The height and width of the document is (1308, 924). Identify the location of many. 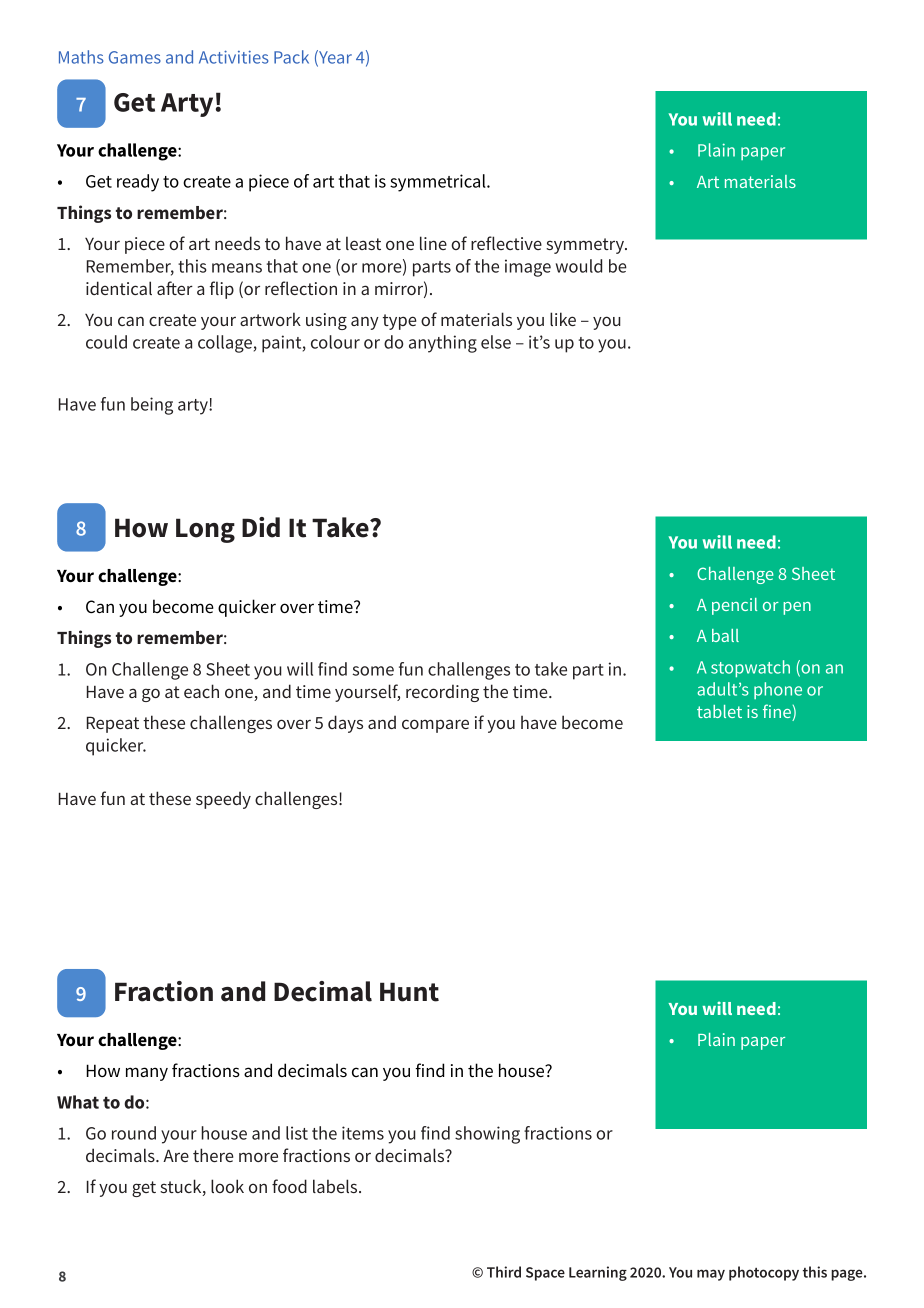
(147, 1074).
